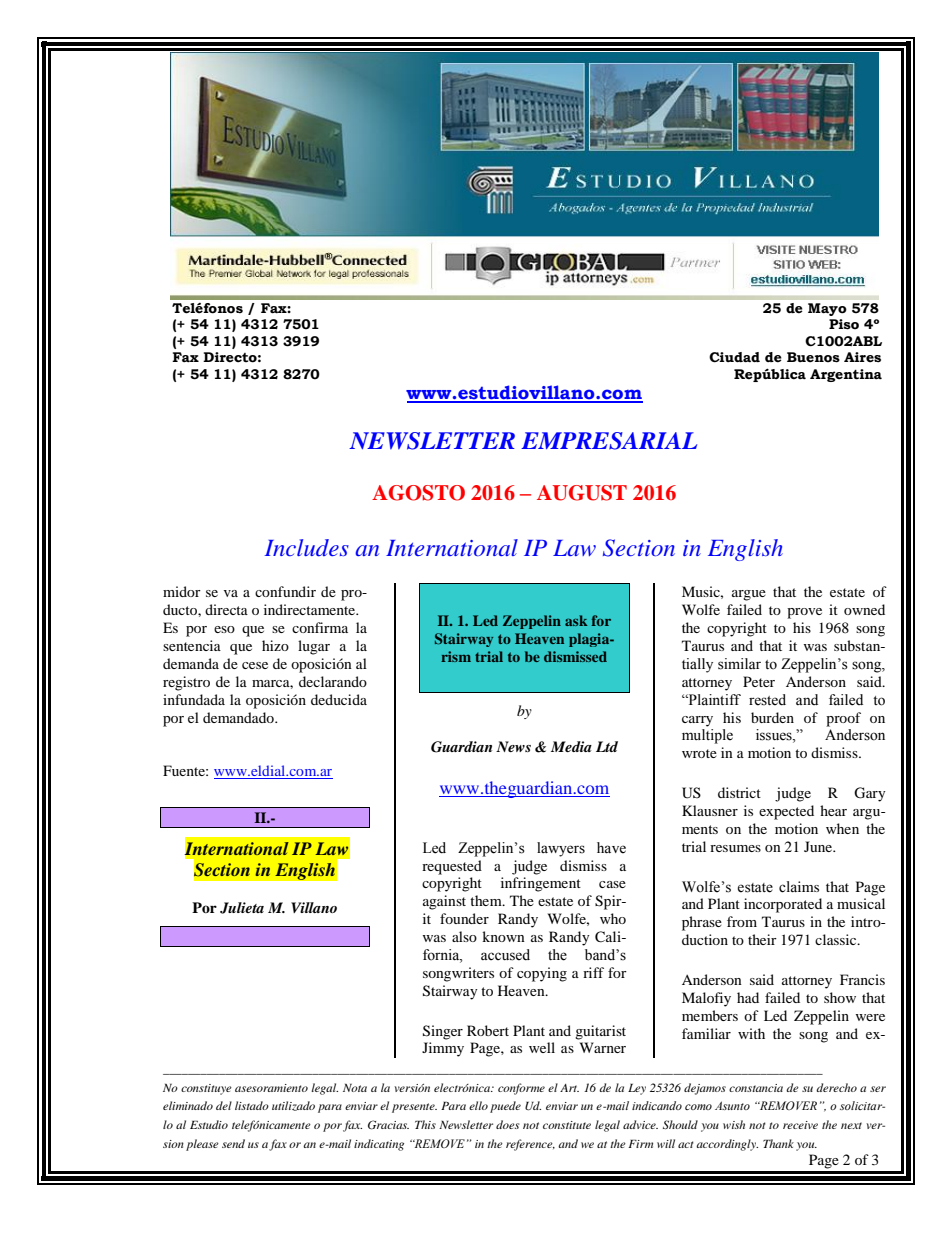 Image resolution: width=952 pixels, height=1233 pixels. What do you see at coordinates (314, 647) in the screenshot?
I see `lugar` at bounding box center [314, 647].
